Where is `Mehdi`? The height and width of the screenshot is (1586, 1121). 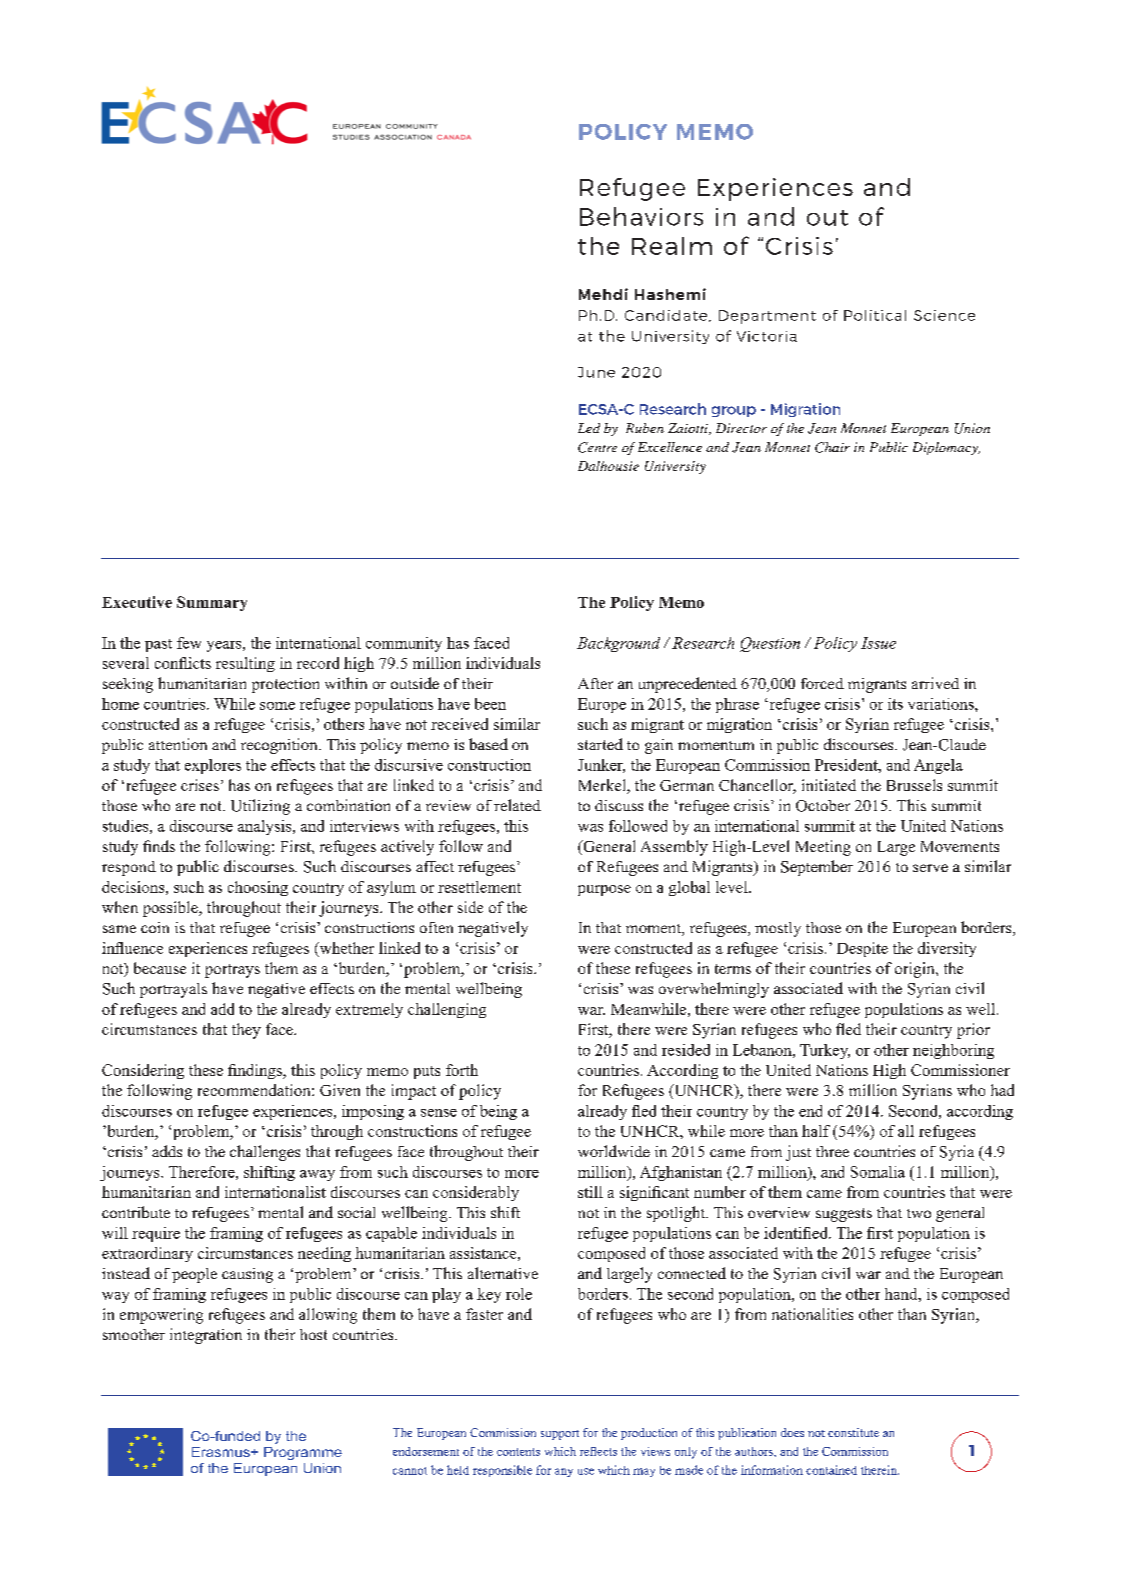
Mehdi is located at coordinates (603, 294).
